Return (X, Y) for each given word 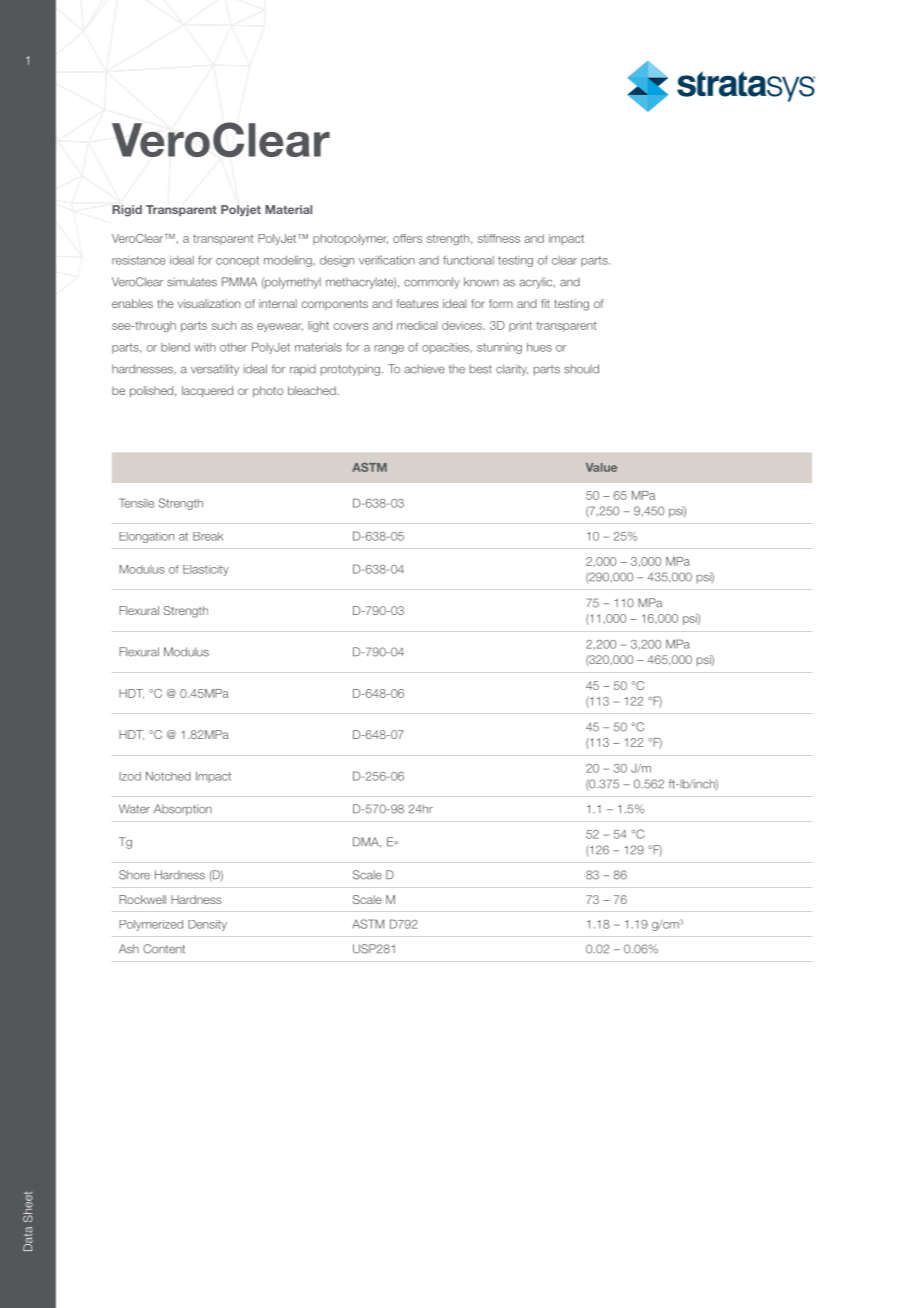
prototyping (350, 370)
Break (208, 536)
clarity (512, 370)
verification (387, 260)
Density (207, 925)
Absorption (183, 810)
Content (164, 949)
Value (601, 467)
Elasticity (206, 570)
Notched (168, 776)
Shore (134, 875)
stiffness (499, 238)
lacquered (207, 392)
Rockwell (142, 899)
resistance (138, 260)
